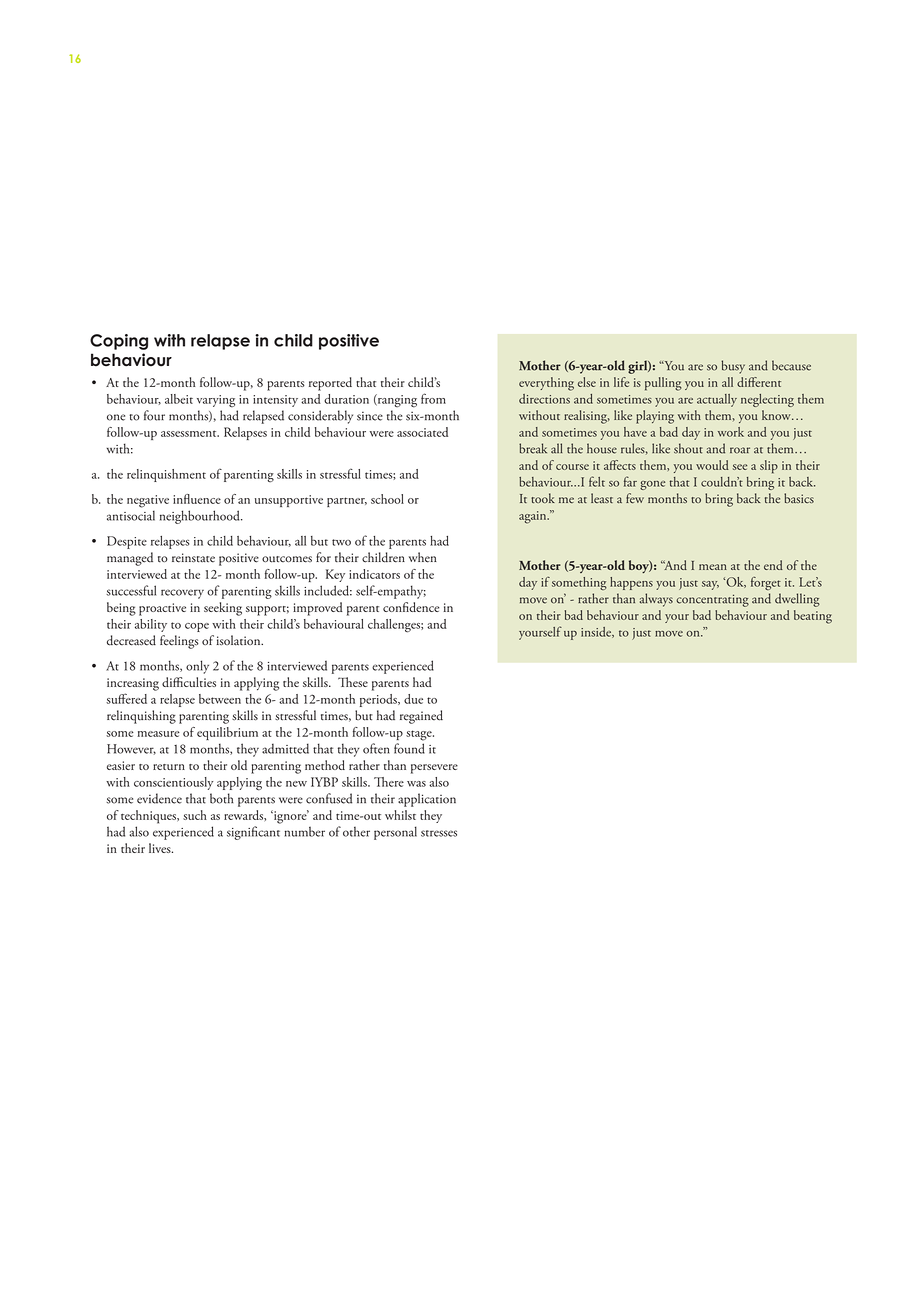  I want to click on busy, so click(733, 367).
